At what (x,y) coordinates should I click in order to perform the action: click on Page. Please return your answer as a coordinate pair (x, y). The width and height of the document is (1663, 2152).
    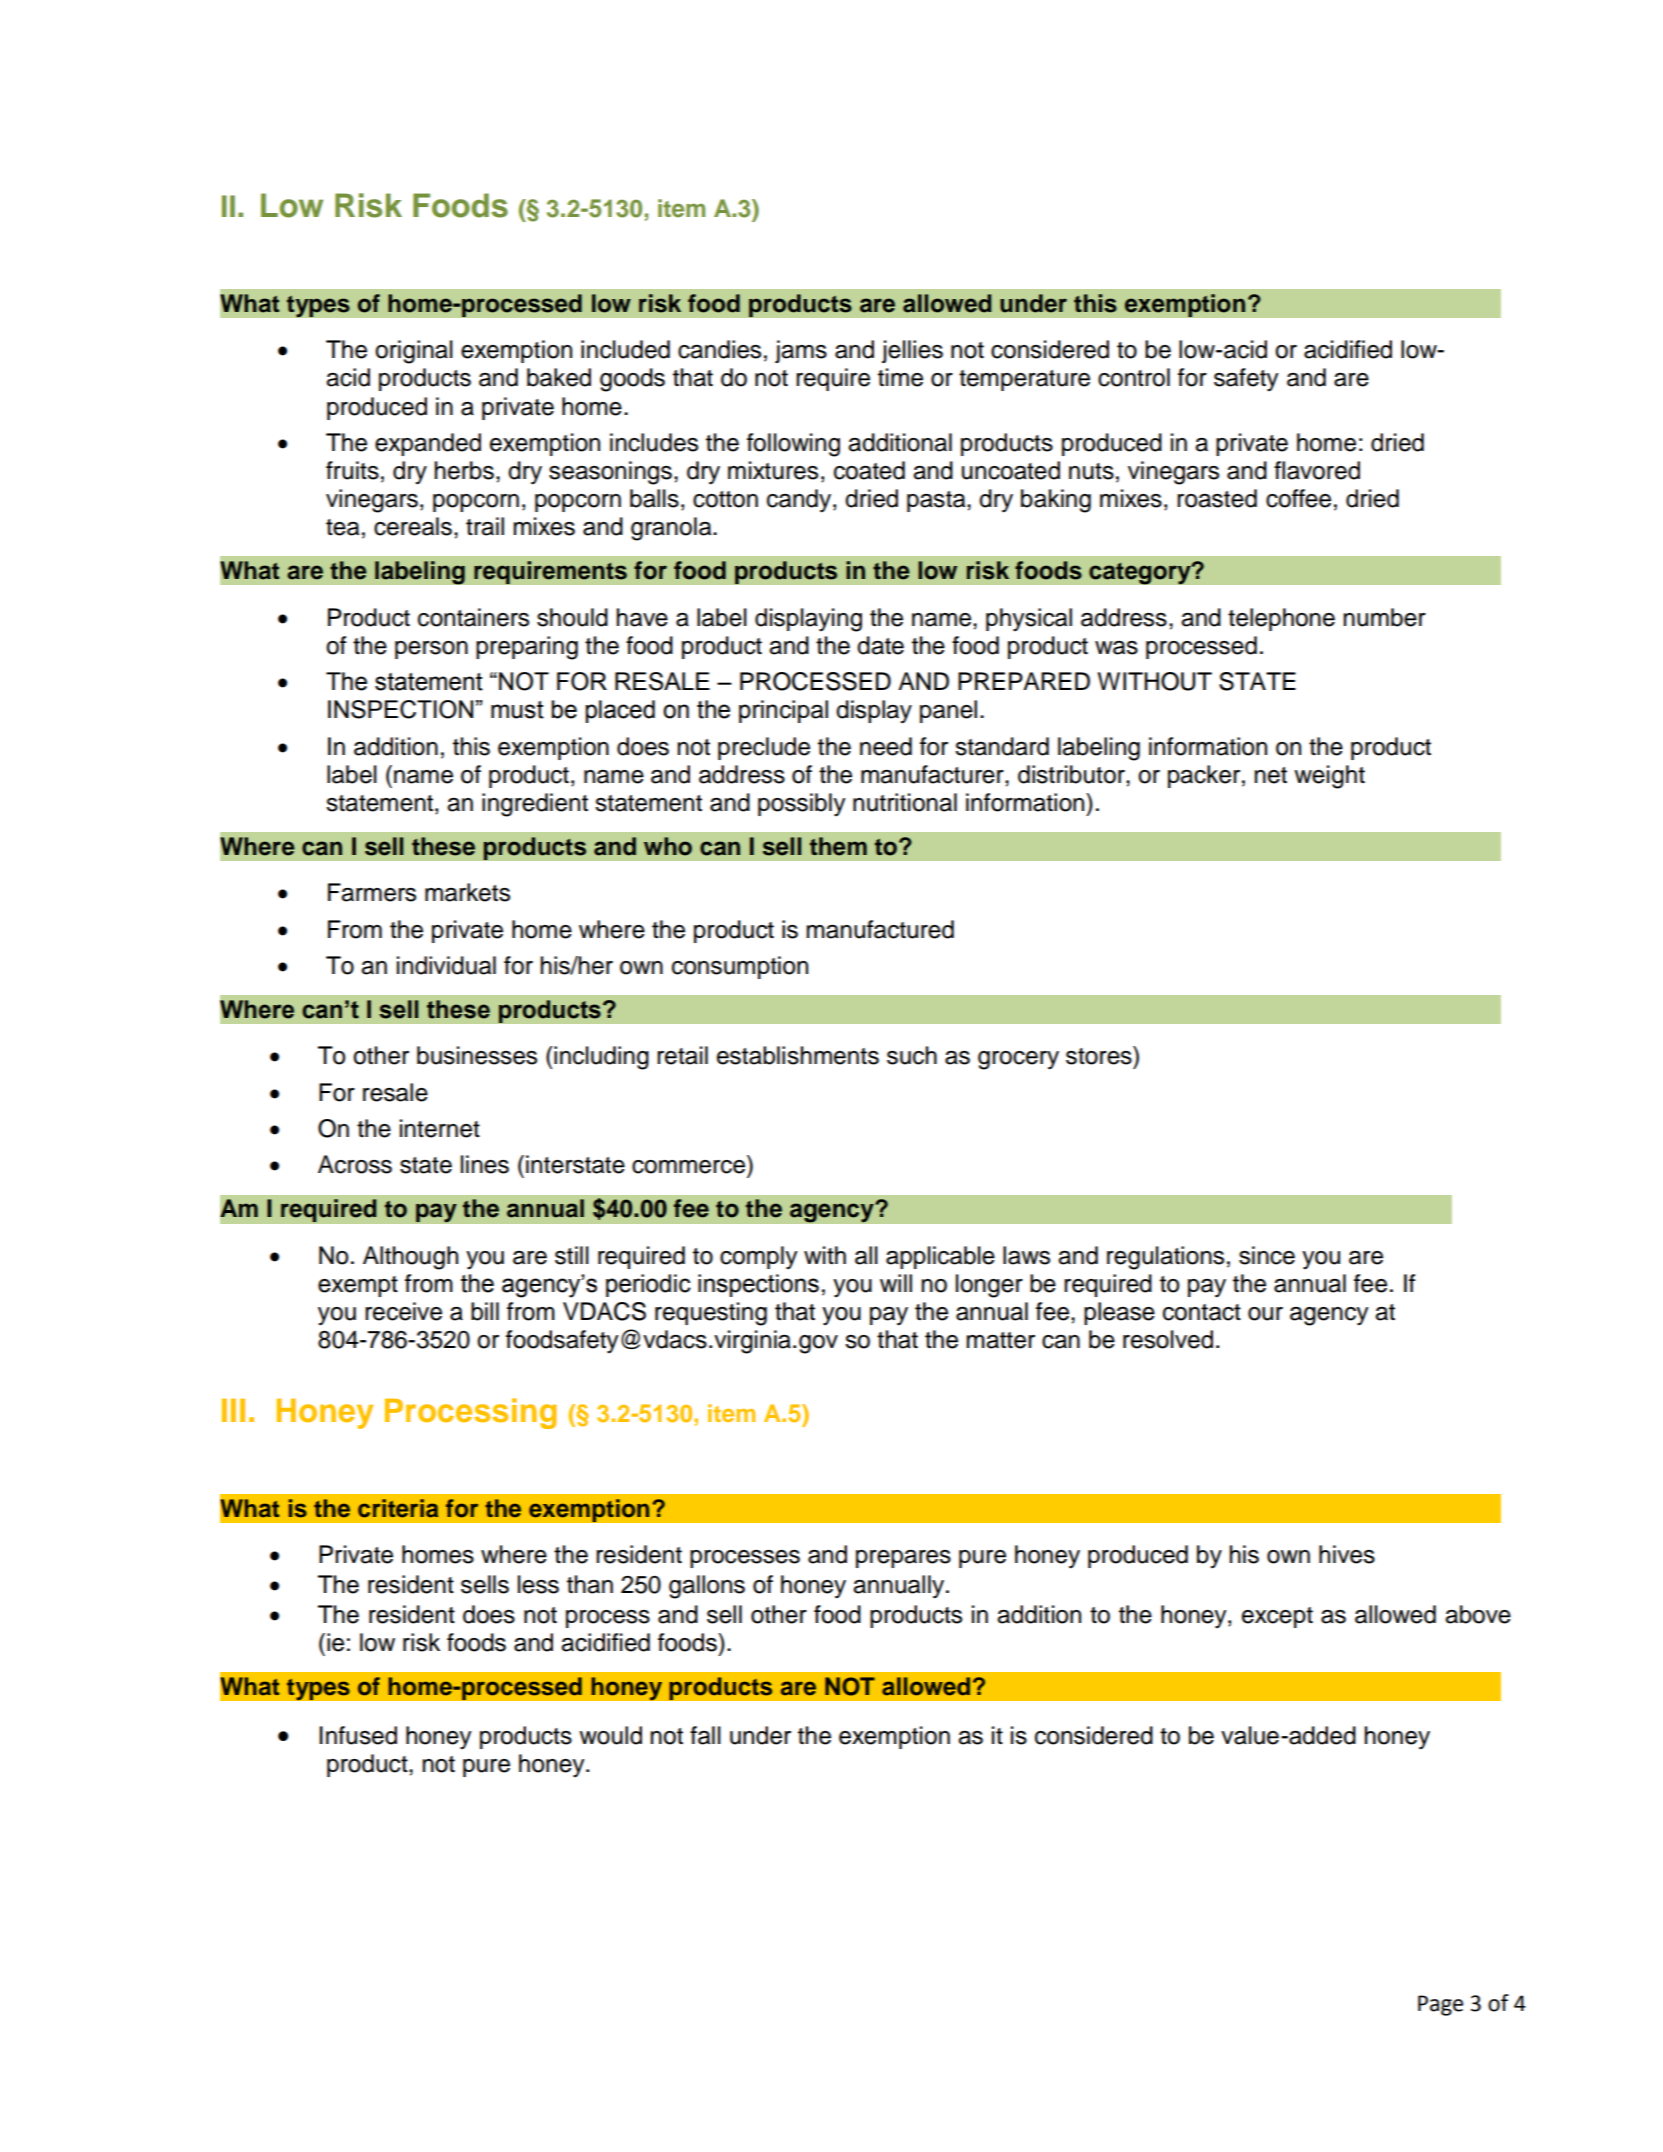
    Looking at the image, I should click on (1440, 2005).
